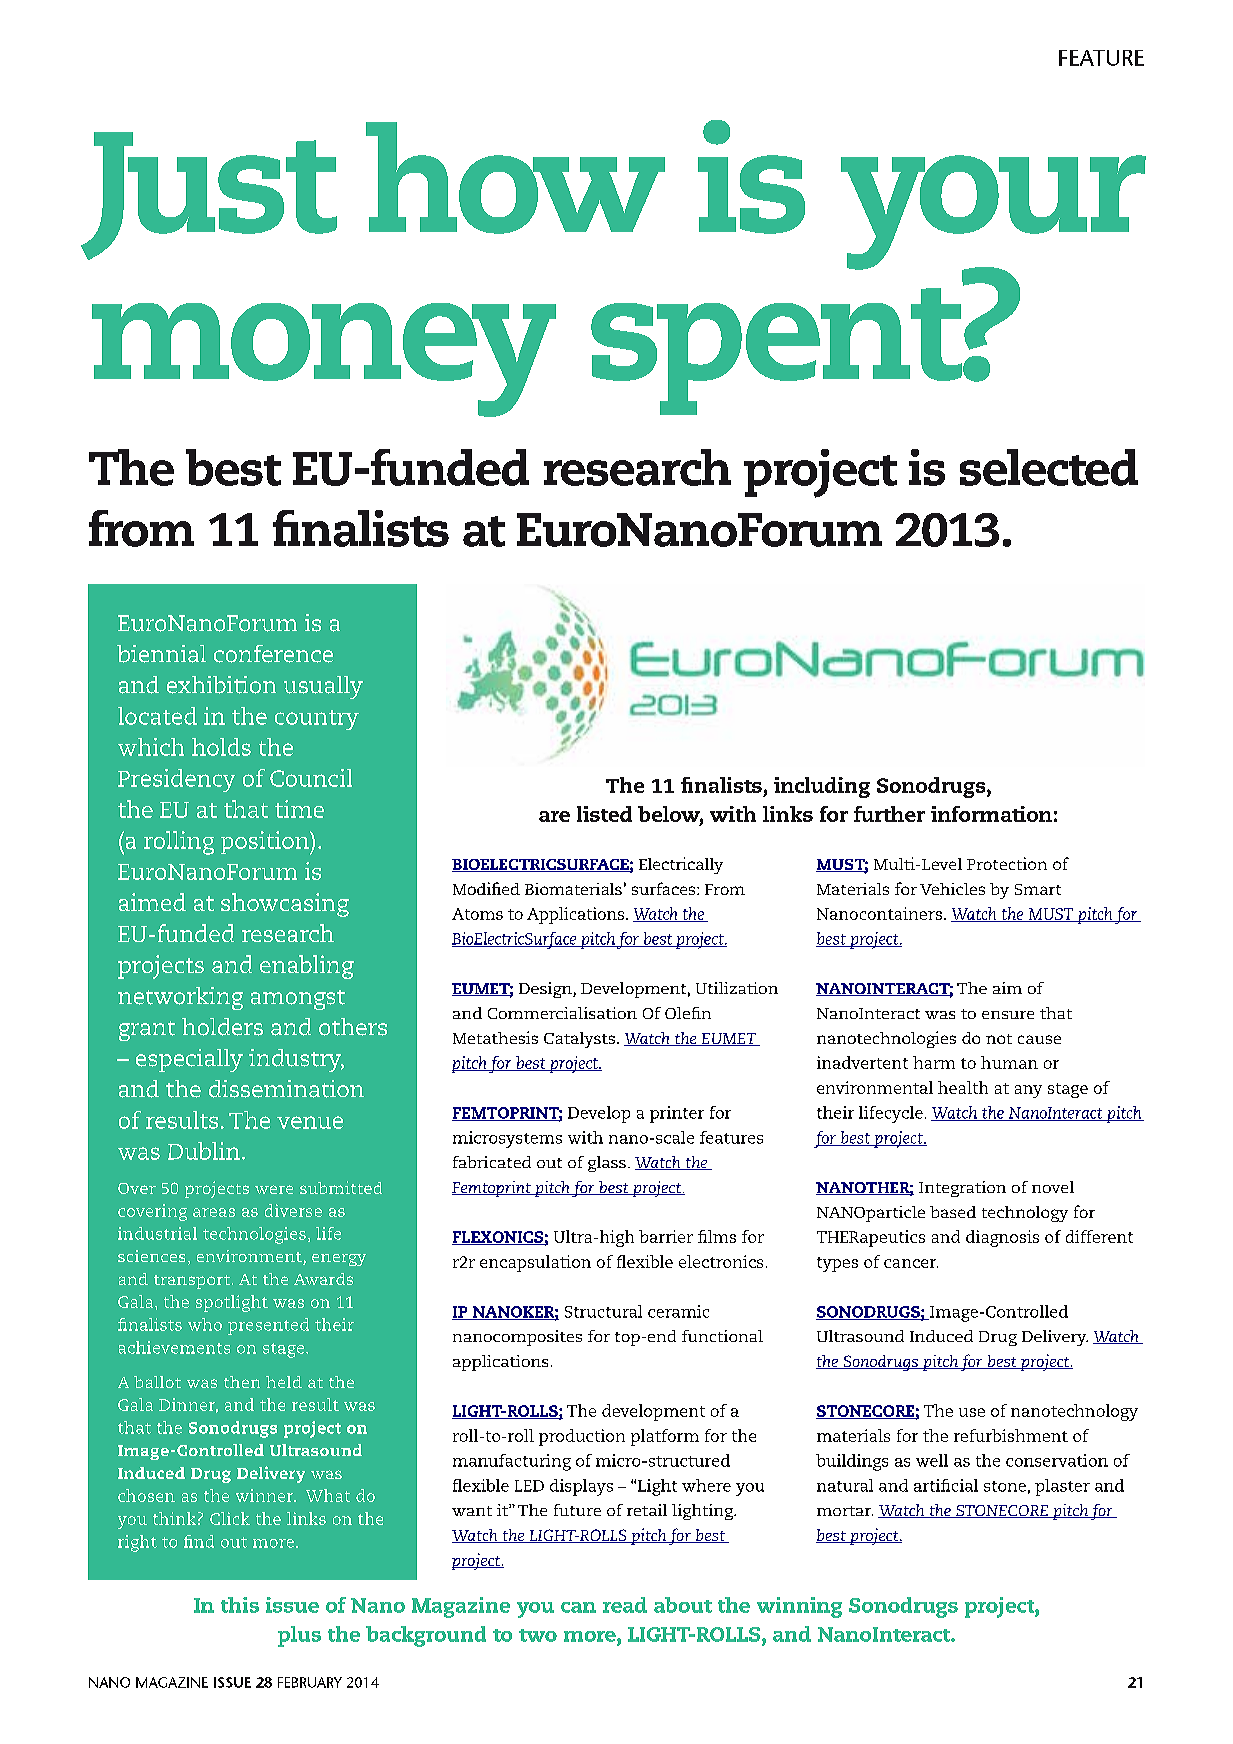  I want to click on Structural, so click(603, 1311).
